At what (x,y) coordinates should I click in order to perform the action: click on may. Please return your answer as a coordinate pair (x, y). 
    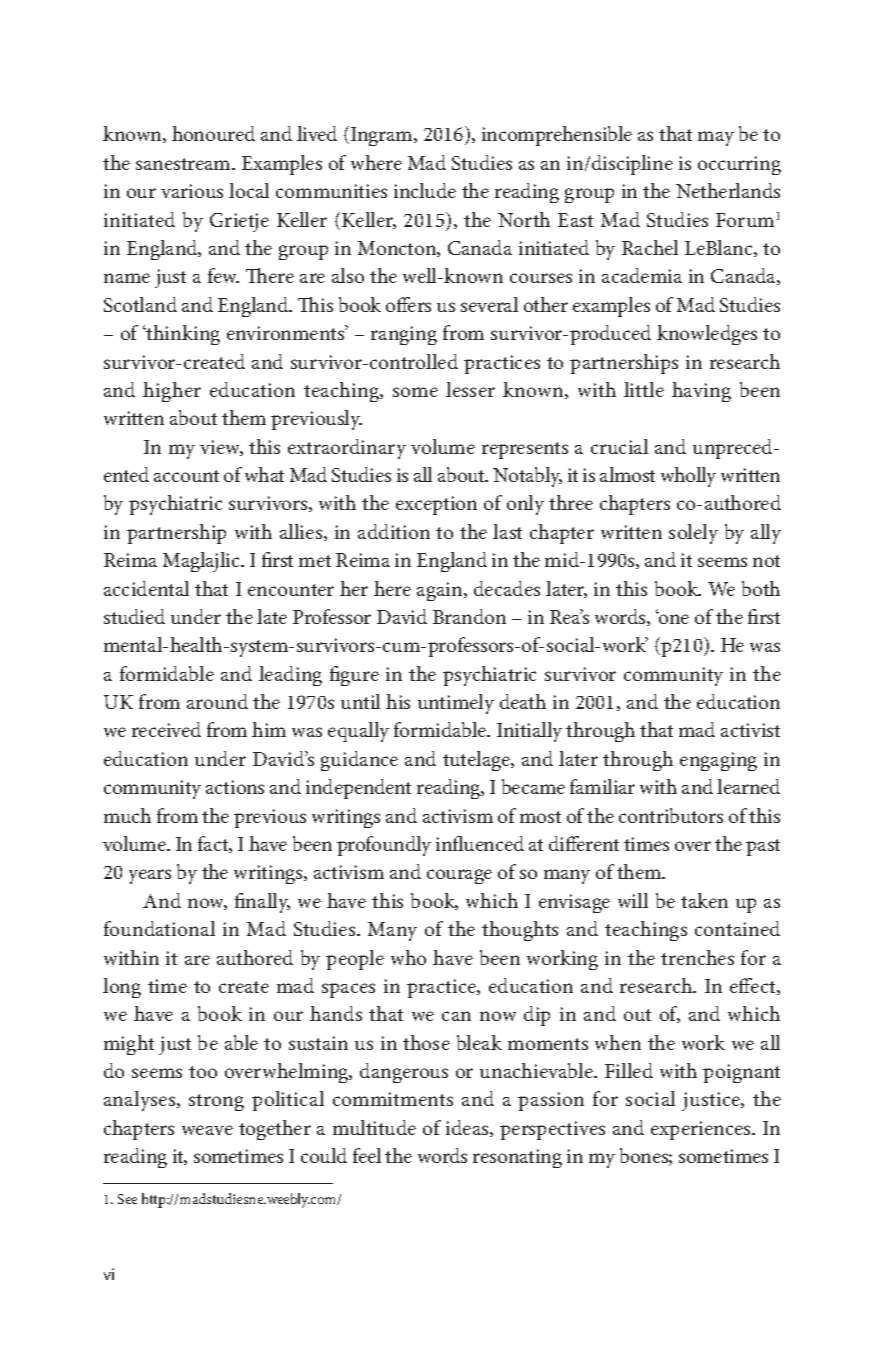
    Looking at the image, I should click on (716, 138).
